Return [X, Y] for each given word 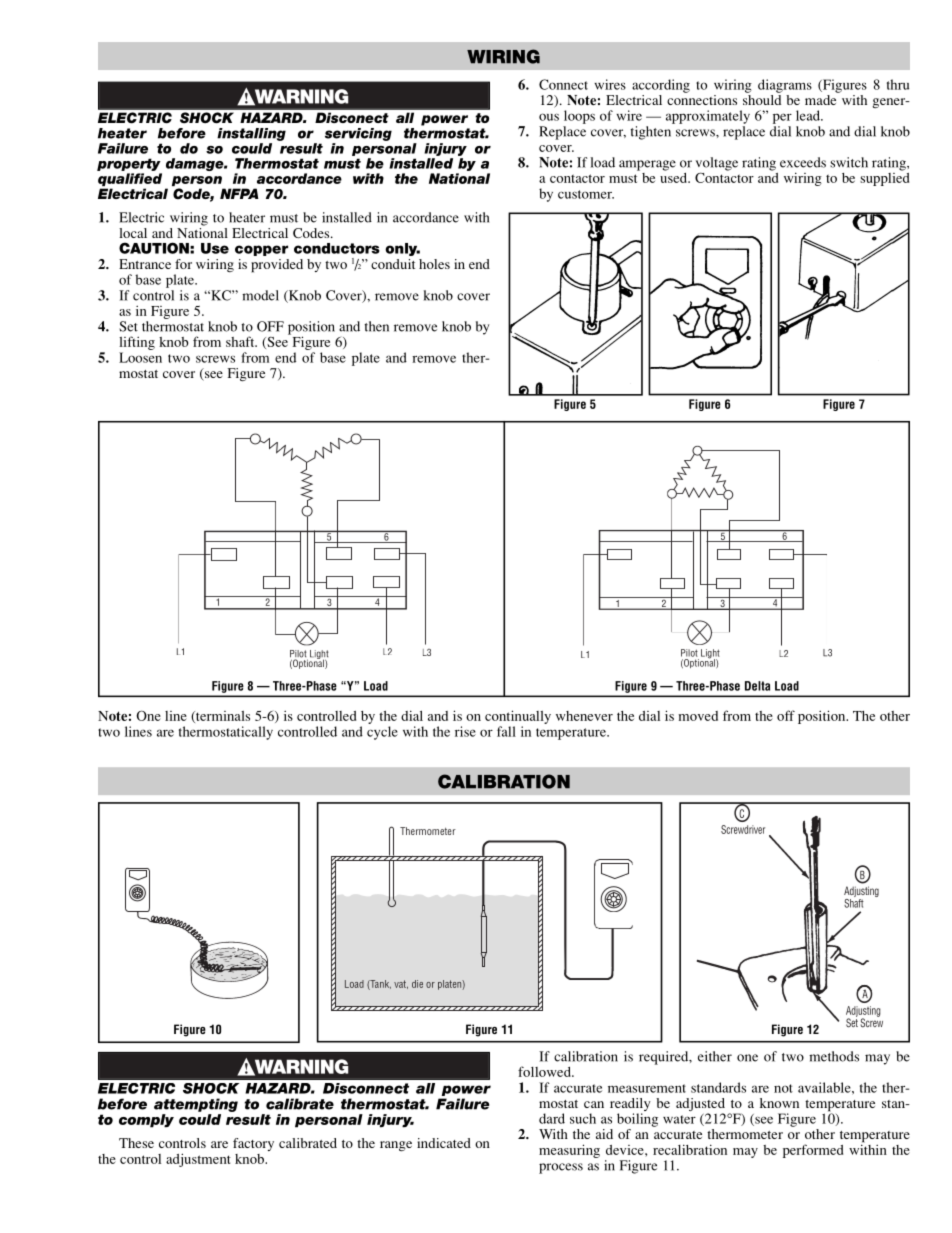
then [376, 326]
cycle [382, 733]
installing [251, 134]
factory [253, 1144]
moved [698, 716]
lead [809, 115]
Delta [757, 686]
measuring [569, 1151]
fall [506, 731]
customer [586, 194]
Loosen [140, 357]
